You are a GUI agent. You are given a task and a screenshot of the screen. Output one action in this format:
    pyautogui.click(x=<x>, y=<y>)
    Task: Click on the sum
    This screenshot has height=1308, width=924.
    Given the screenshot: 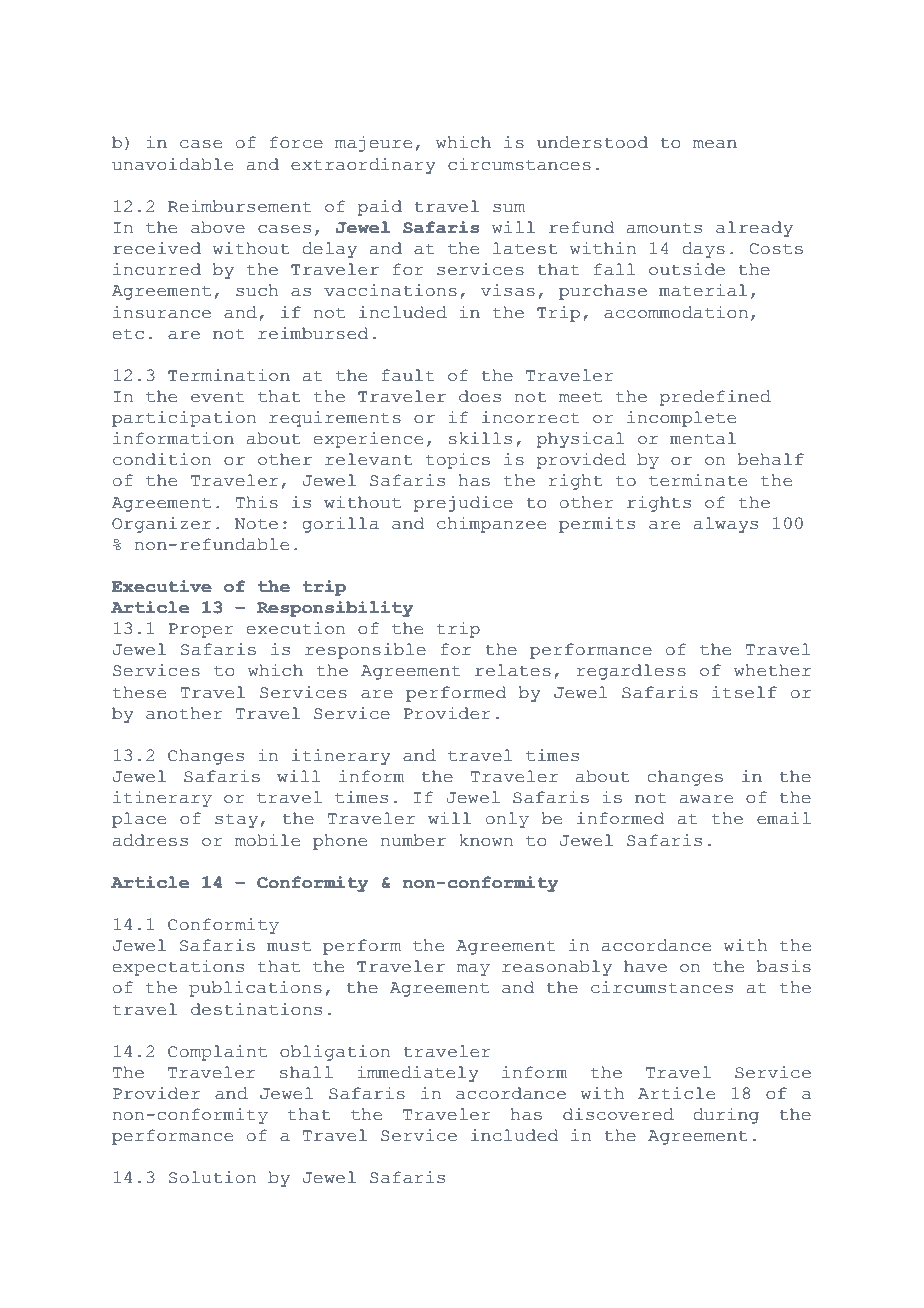 What is the action you would take?
    pyautogui.click(x=509, y=208)
